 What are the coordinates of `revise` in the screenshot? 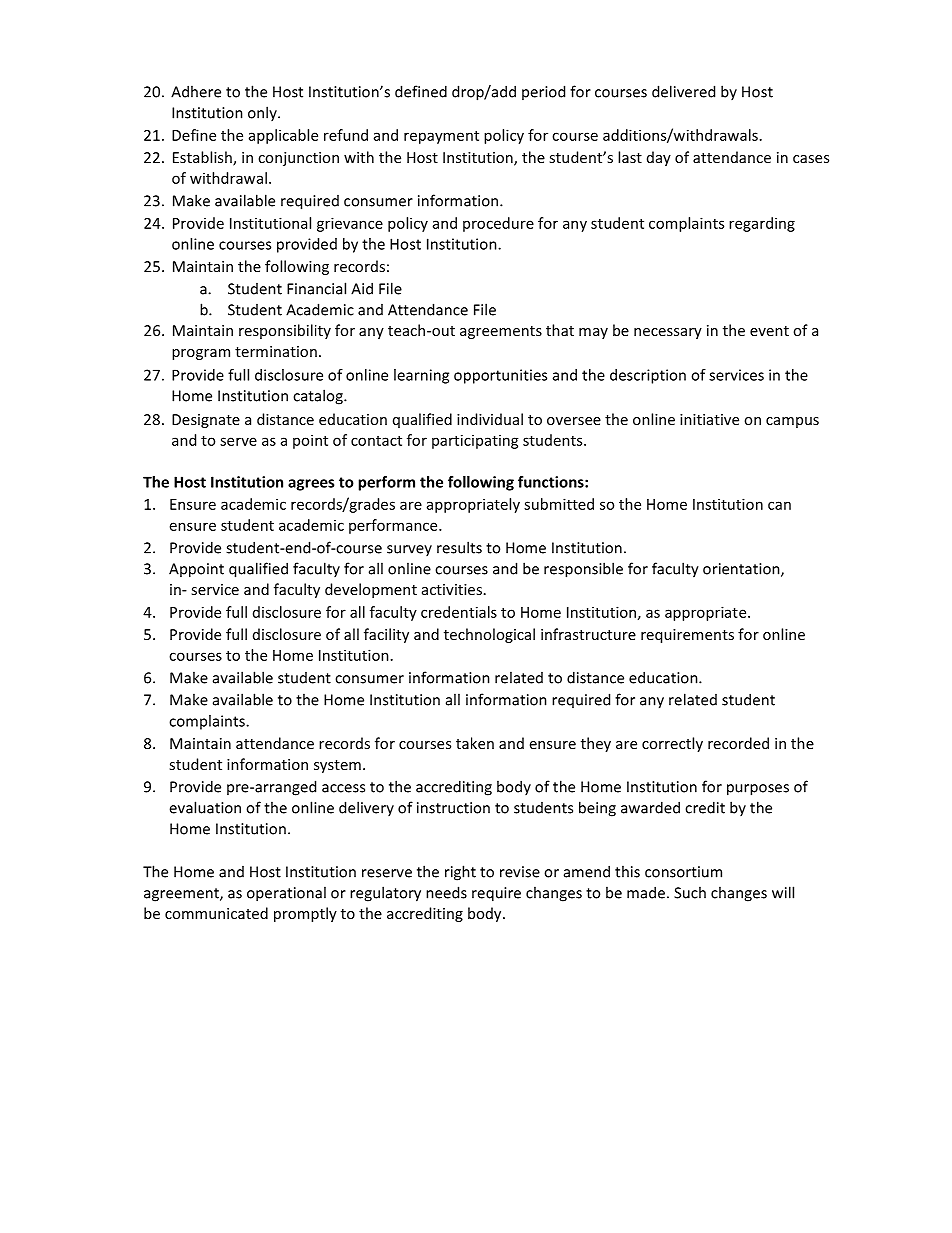 It's located at (520, 872).
